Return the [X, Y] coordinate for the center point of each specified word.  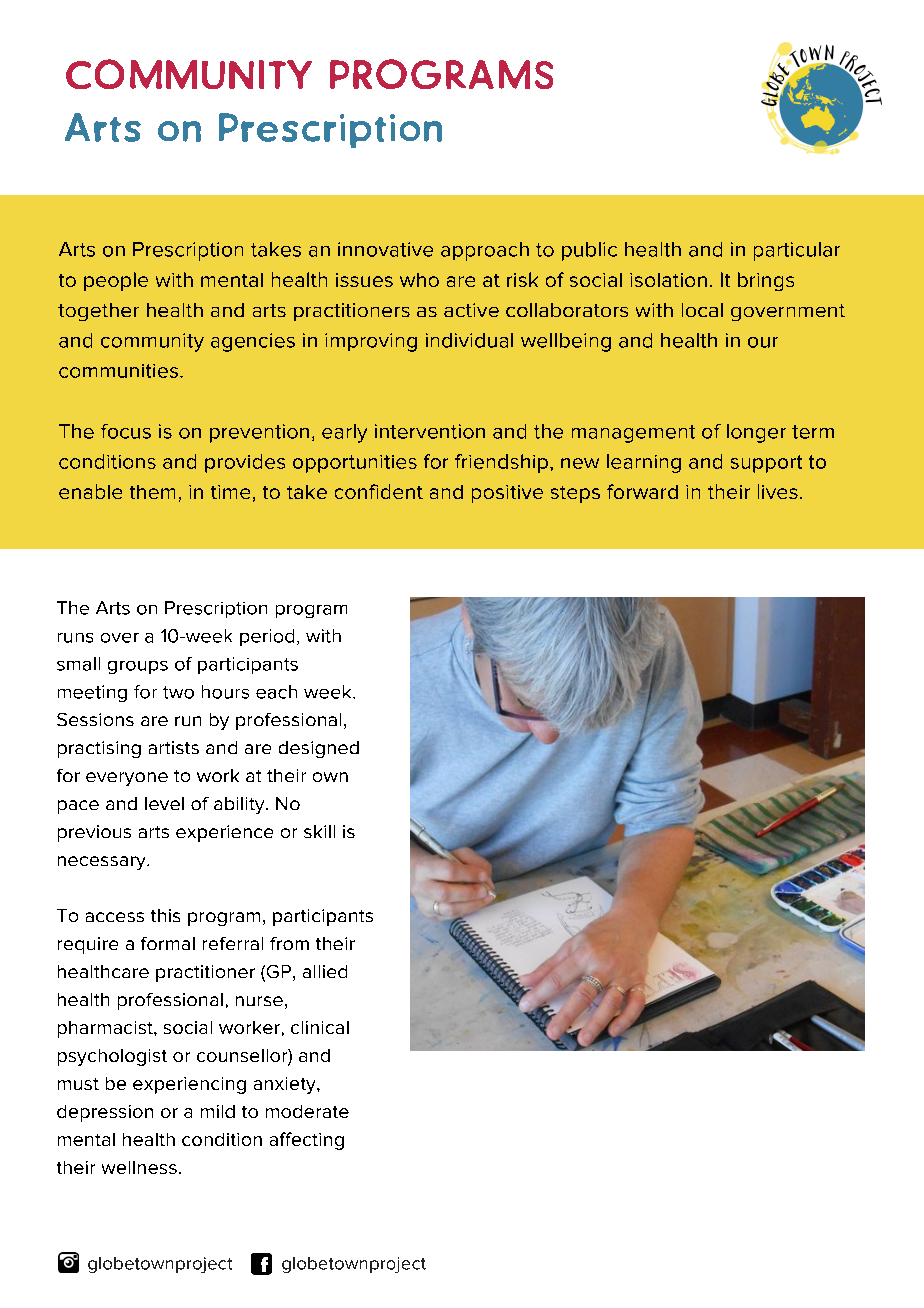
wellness [139, 1167]
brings [766, 281]
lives [778, 491]
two [178, 692]
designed [319, 749]
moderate [307, 1111]
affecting [307, 1141]
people [116, 281]
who [419, 280]
